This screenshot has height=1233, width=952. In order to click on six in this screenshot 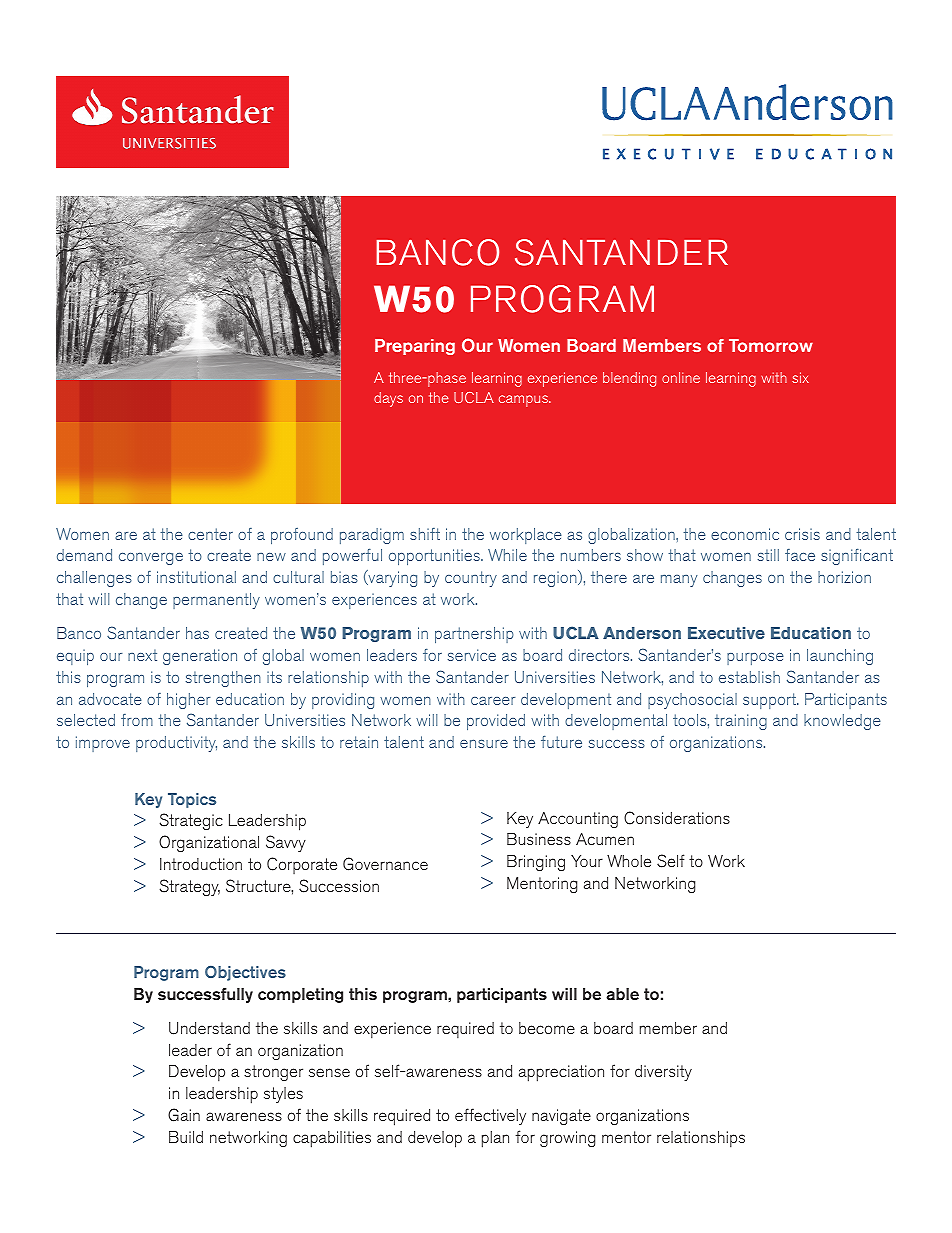, I will do `click(800, 377)`.
